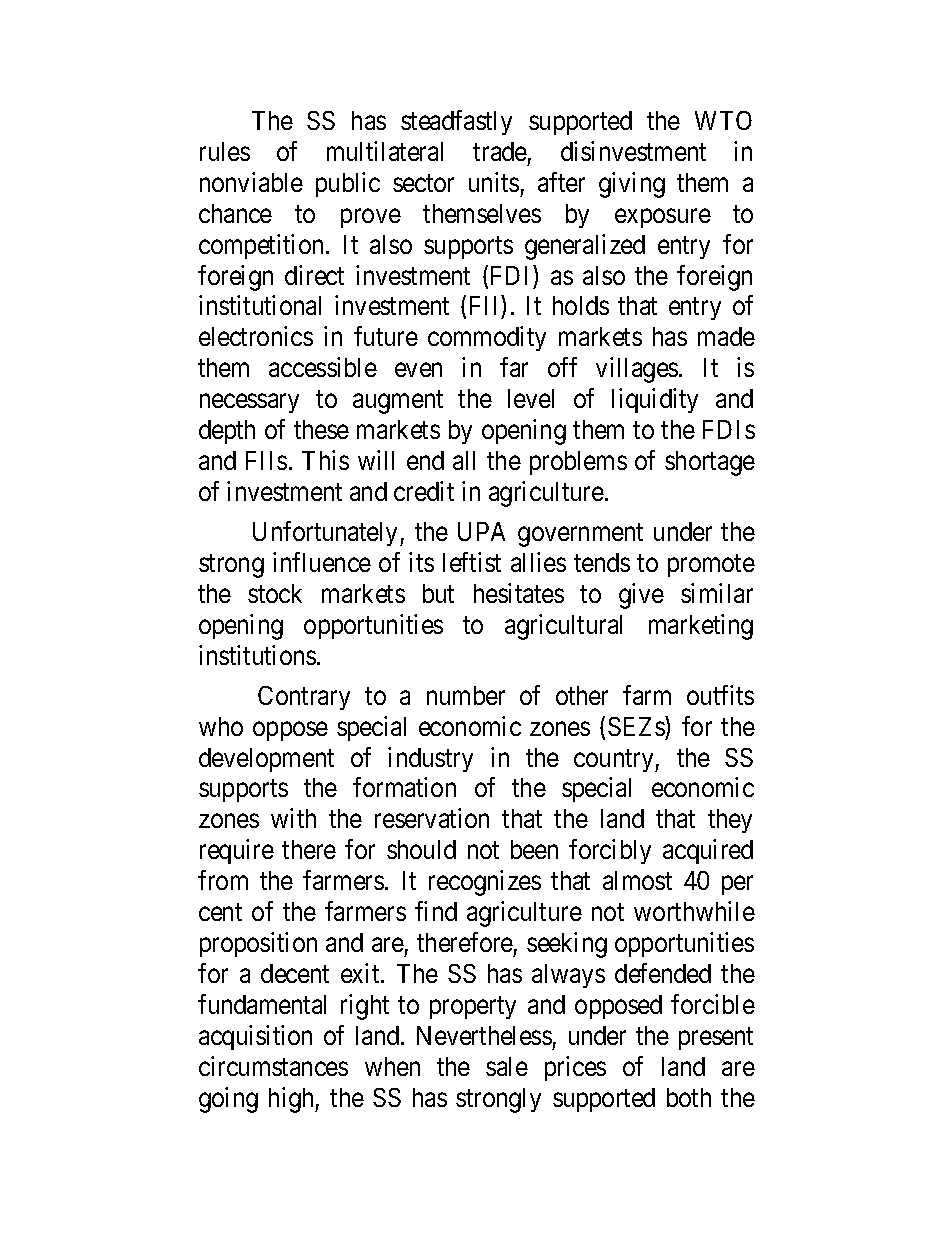 This page has width=952, height=1233. I want to click on acquired, so click(708, 851).
